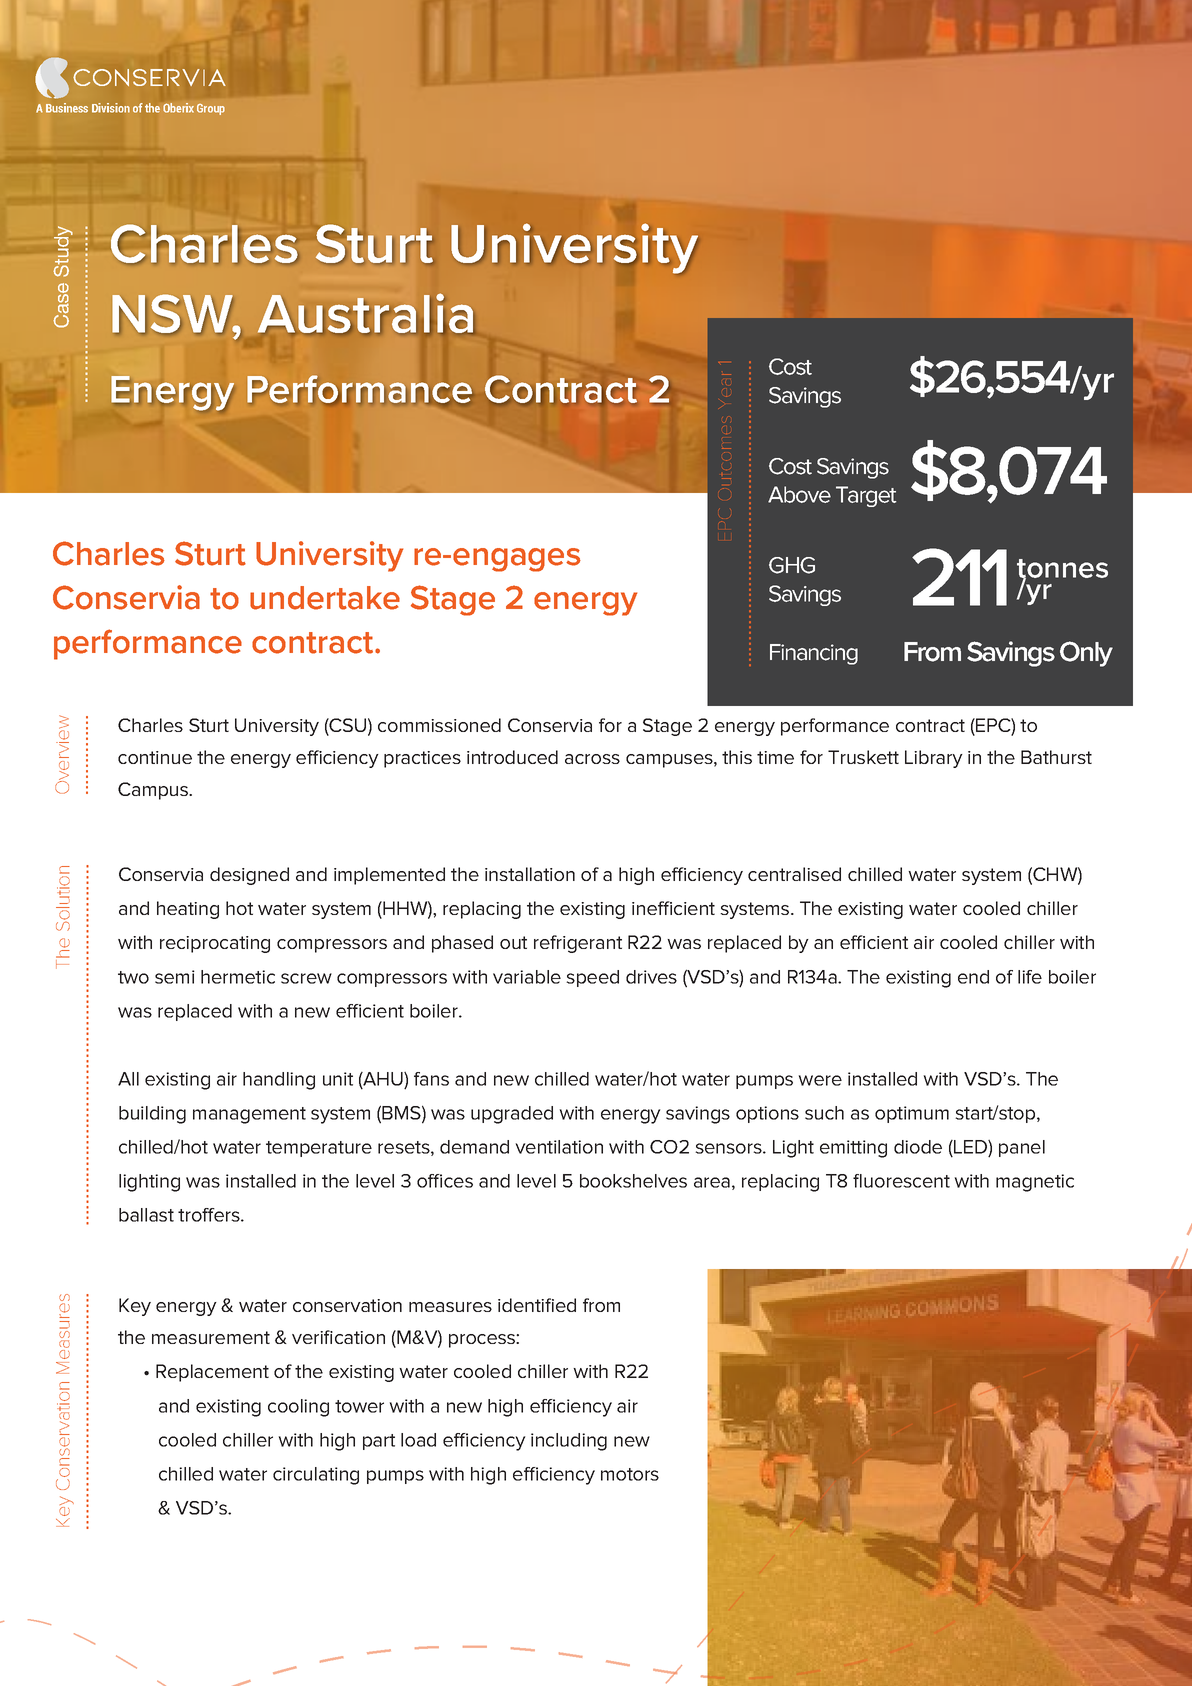 The image size is (1192, 1686). What do you see at coordinates (366, 314) in the screenshot?
I see `Australia` at bounding box center [366, 314].
